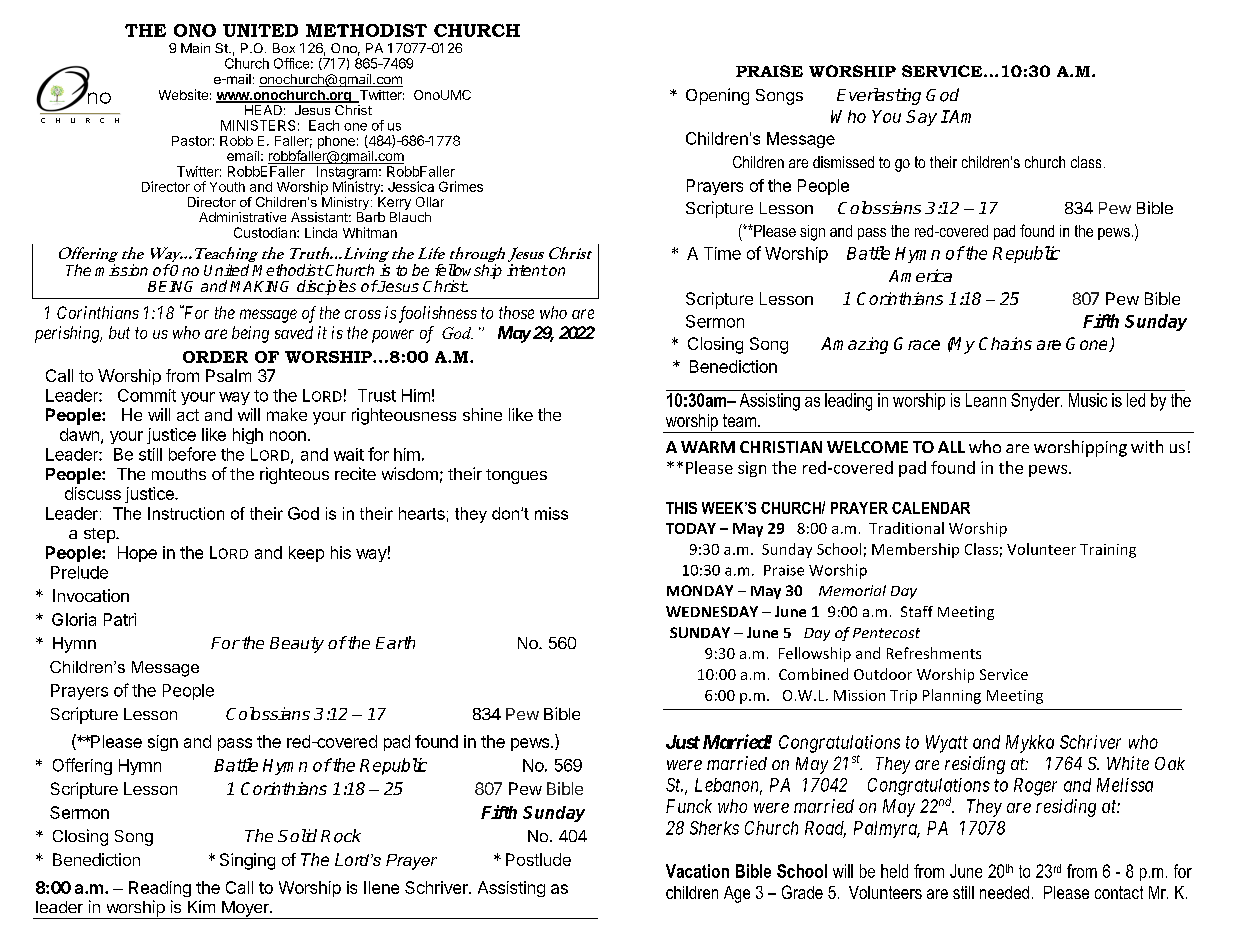 The width and height of the image is (1233, 952). What do you see at coordinates (1147, 446) in the image?
I see `with` at bounding box center [1147, 446].
